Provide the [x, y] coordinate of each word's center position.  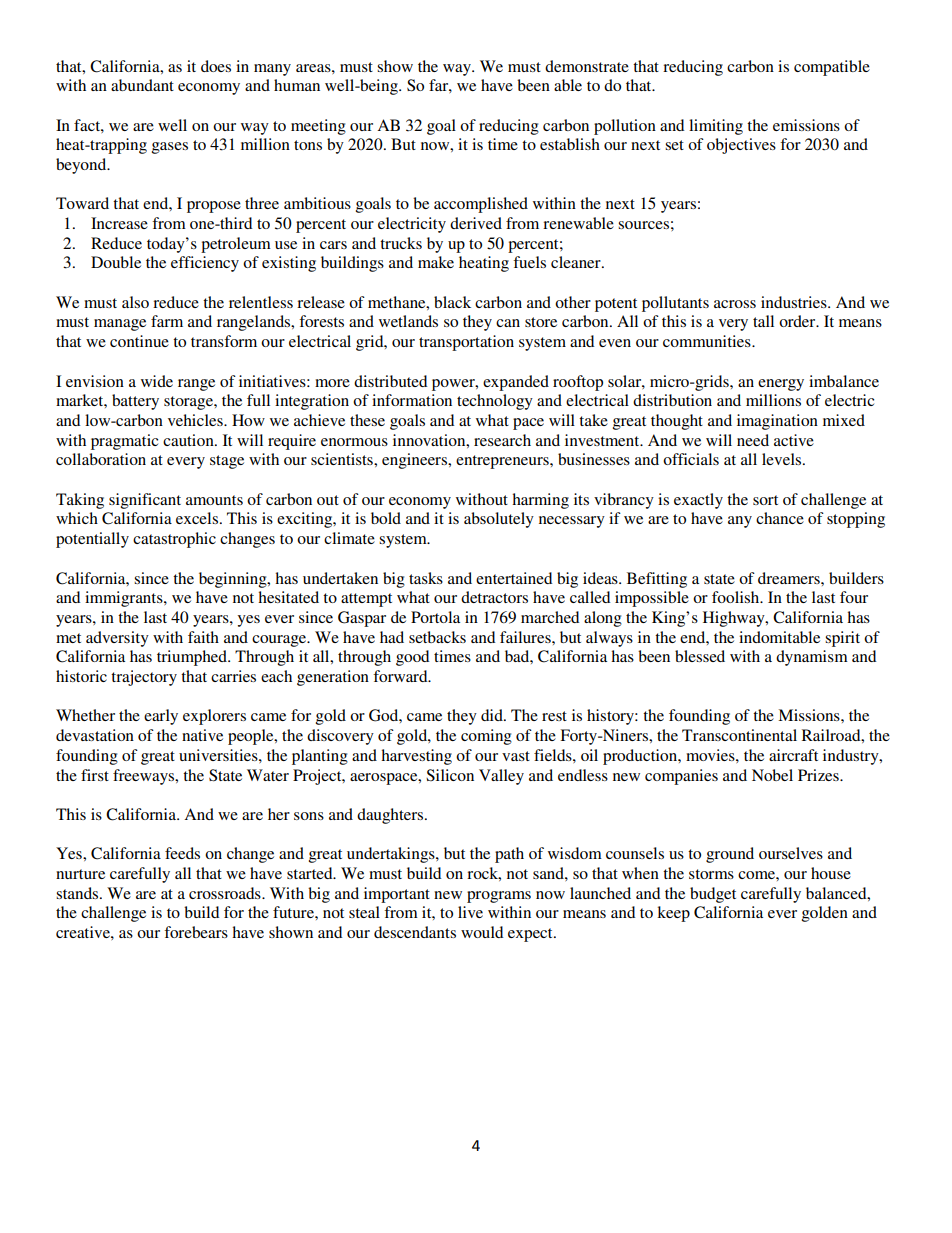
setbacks [437, 637]
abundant [142, 85]
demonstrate [587, 66]
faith [203, 637]
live [470, 912]
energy [781, 385]
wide [157, 381]
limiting [716, 127]
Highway [735, 619]
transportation [466, 343]
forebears [196, 932]
